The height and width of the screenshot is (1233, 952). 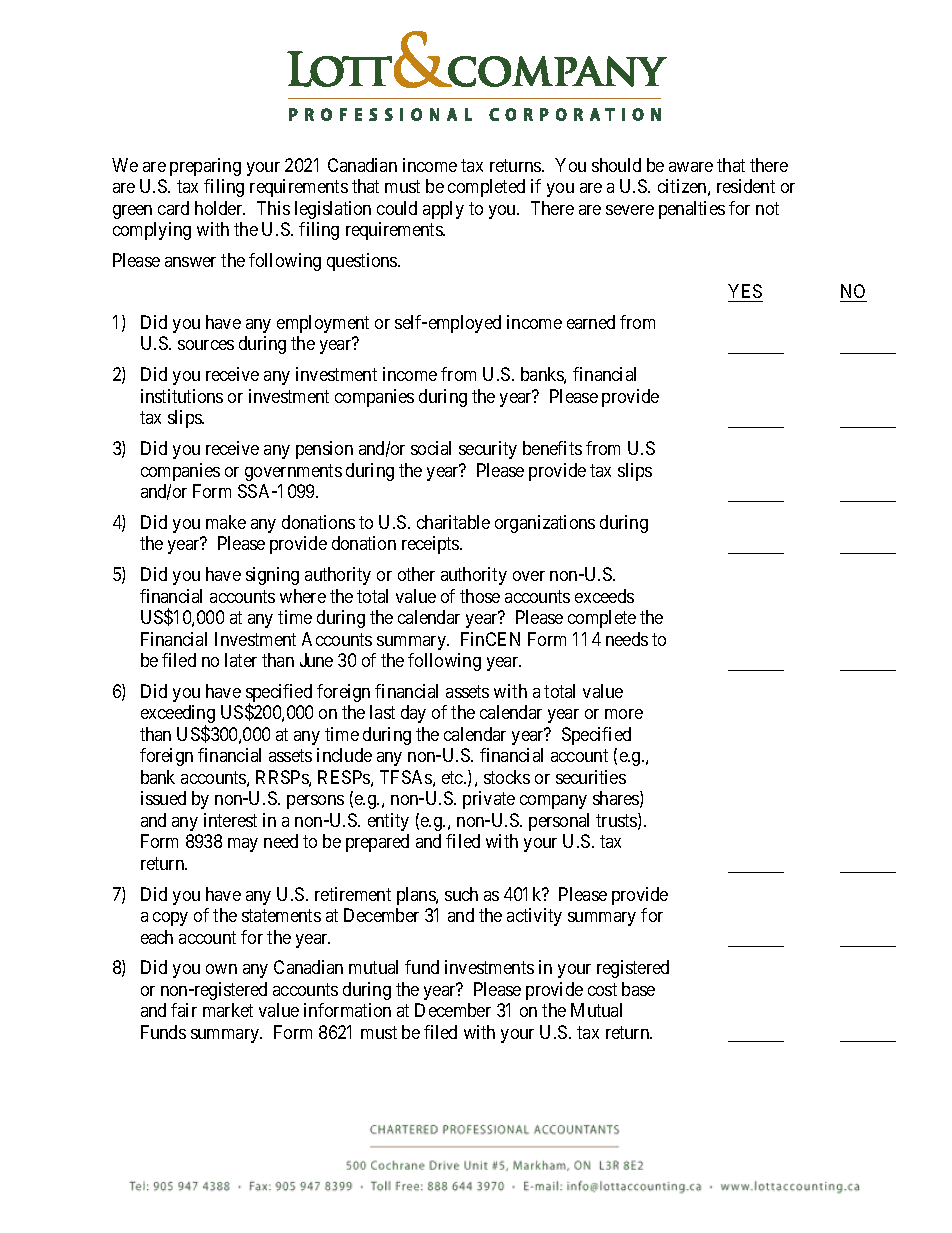 I want to click on trusts, so click(x=617, y=822).
